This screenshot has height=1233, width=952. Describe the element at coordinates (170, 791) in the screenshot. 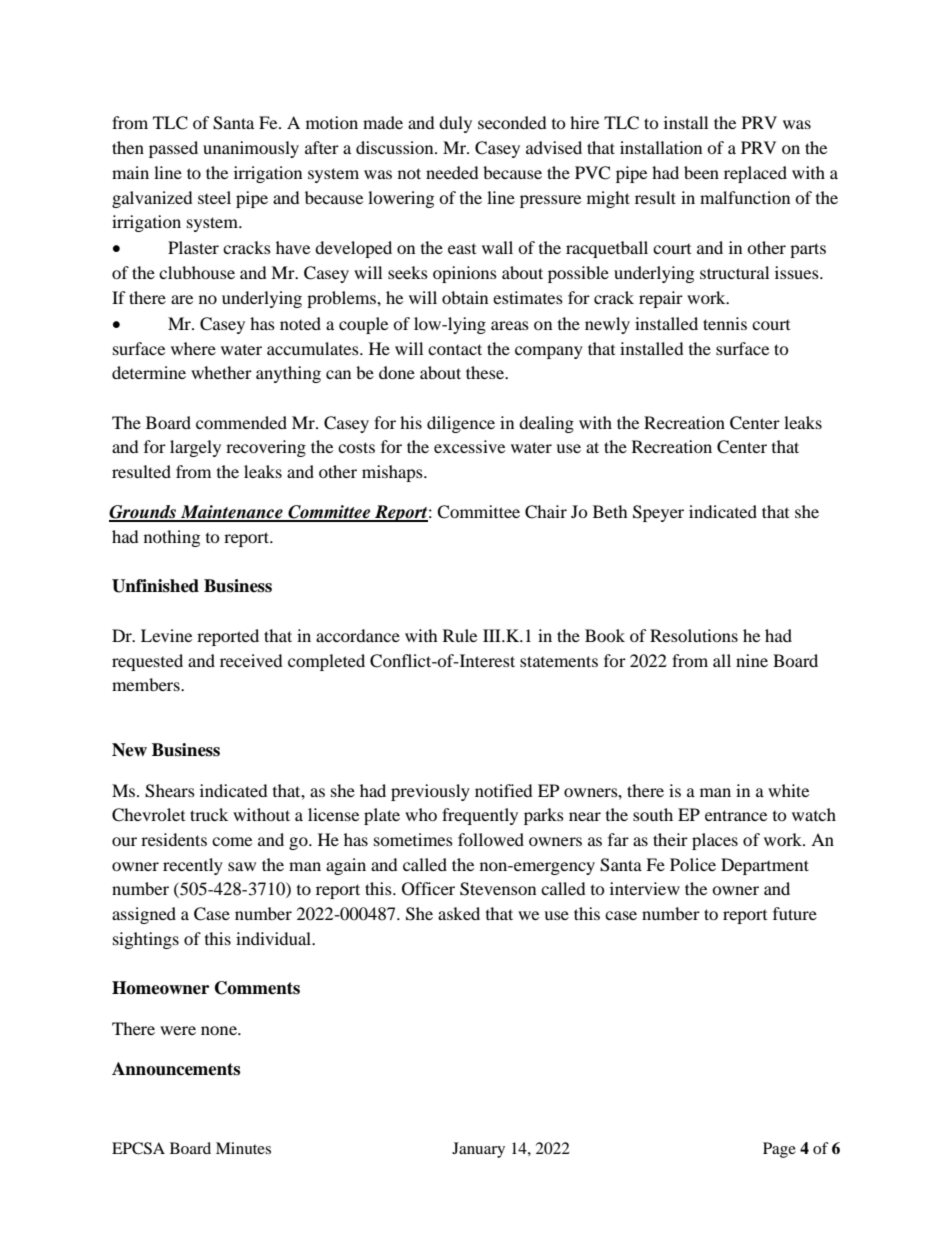

I see `Shears` at that location.
